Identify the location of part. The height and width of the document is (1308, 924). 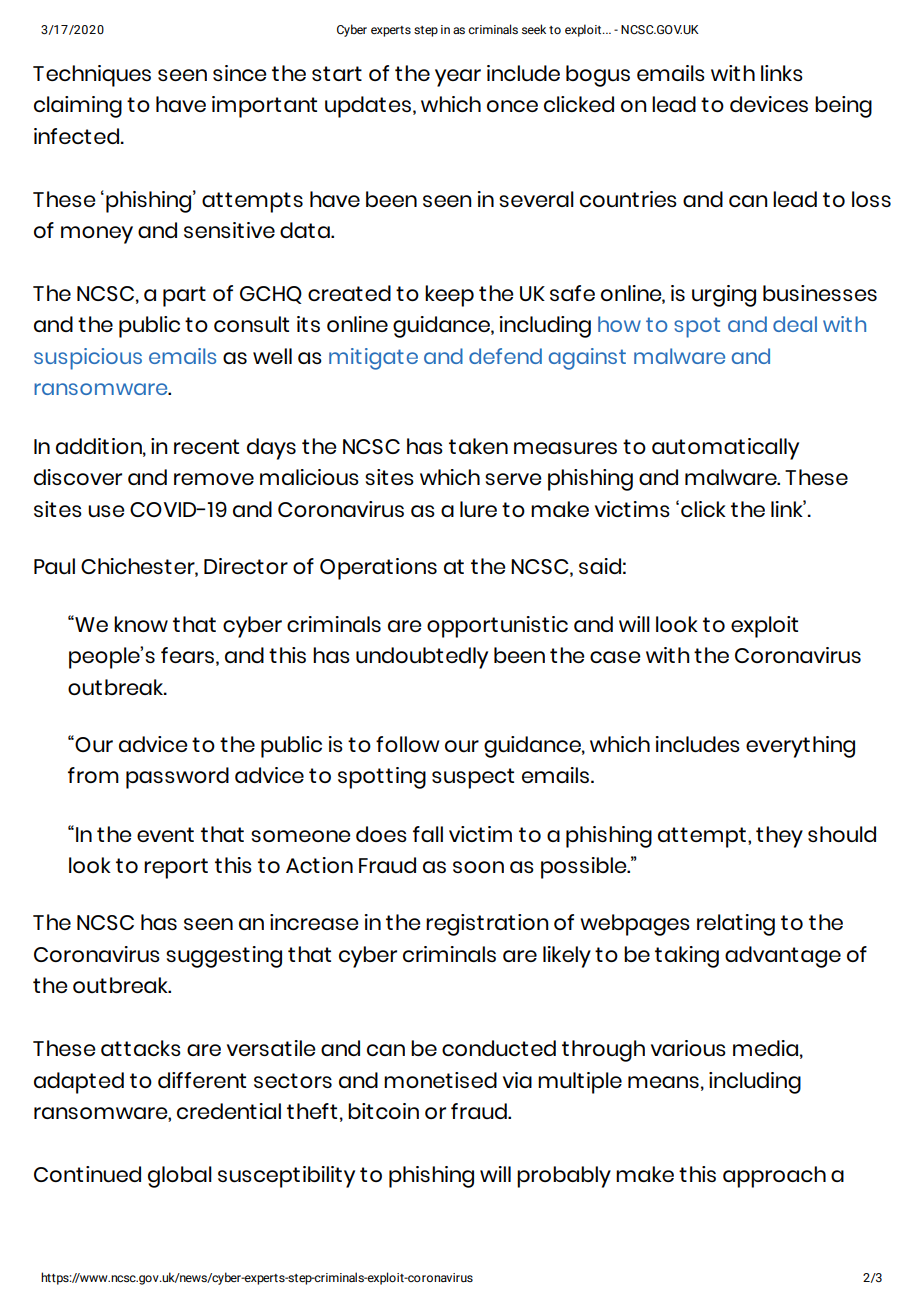
(184, 296).
